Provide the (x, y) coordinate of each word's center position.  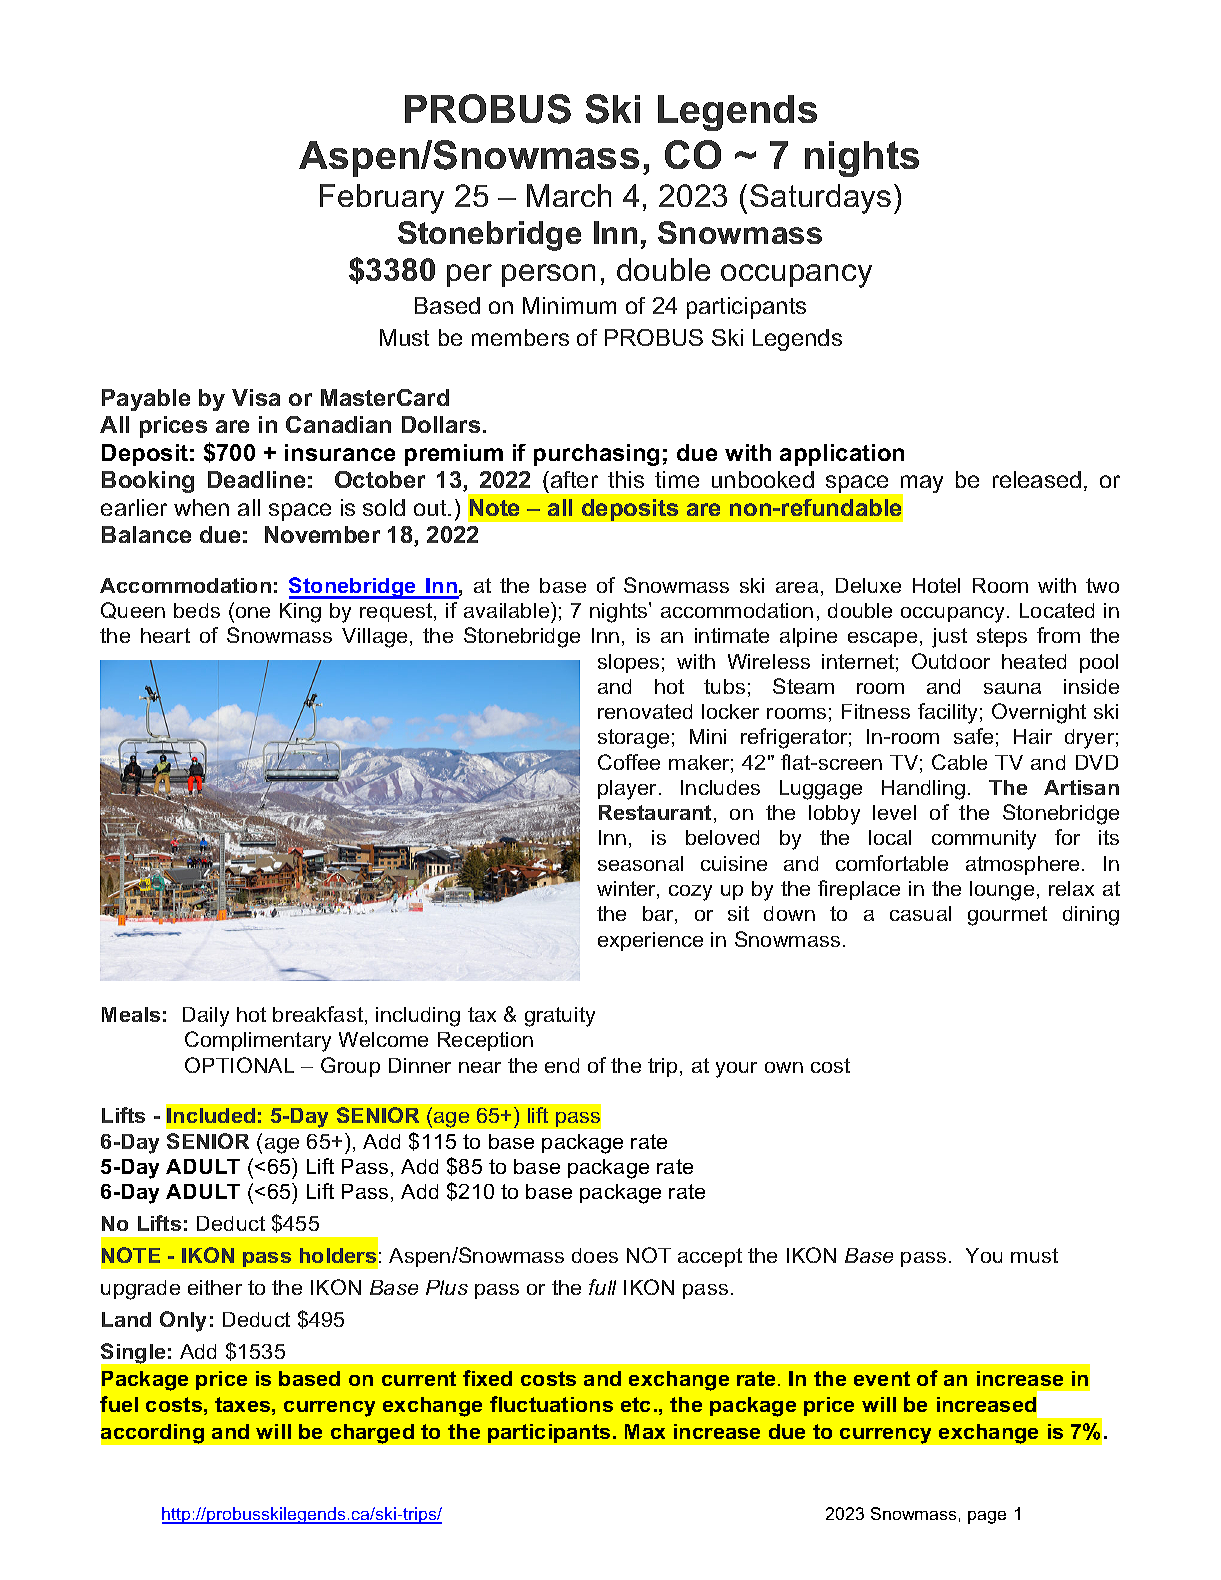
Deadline (256, 479)
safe (973, 736)
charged (372, 1434)
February (382, 199)
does (595, 1255)
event (882, 1378)
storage (633, 739)
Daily (206, 1017)
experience (650, 941)
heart (165, 635)
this (626, 479)
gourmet (1007, 916)
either (215, 1287)
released (1037, 479)
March (569, 195)
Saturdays (820, 199)
